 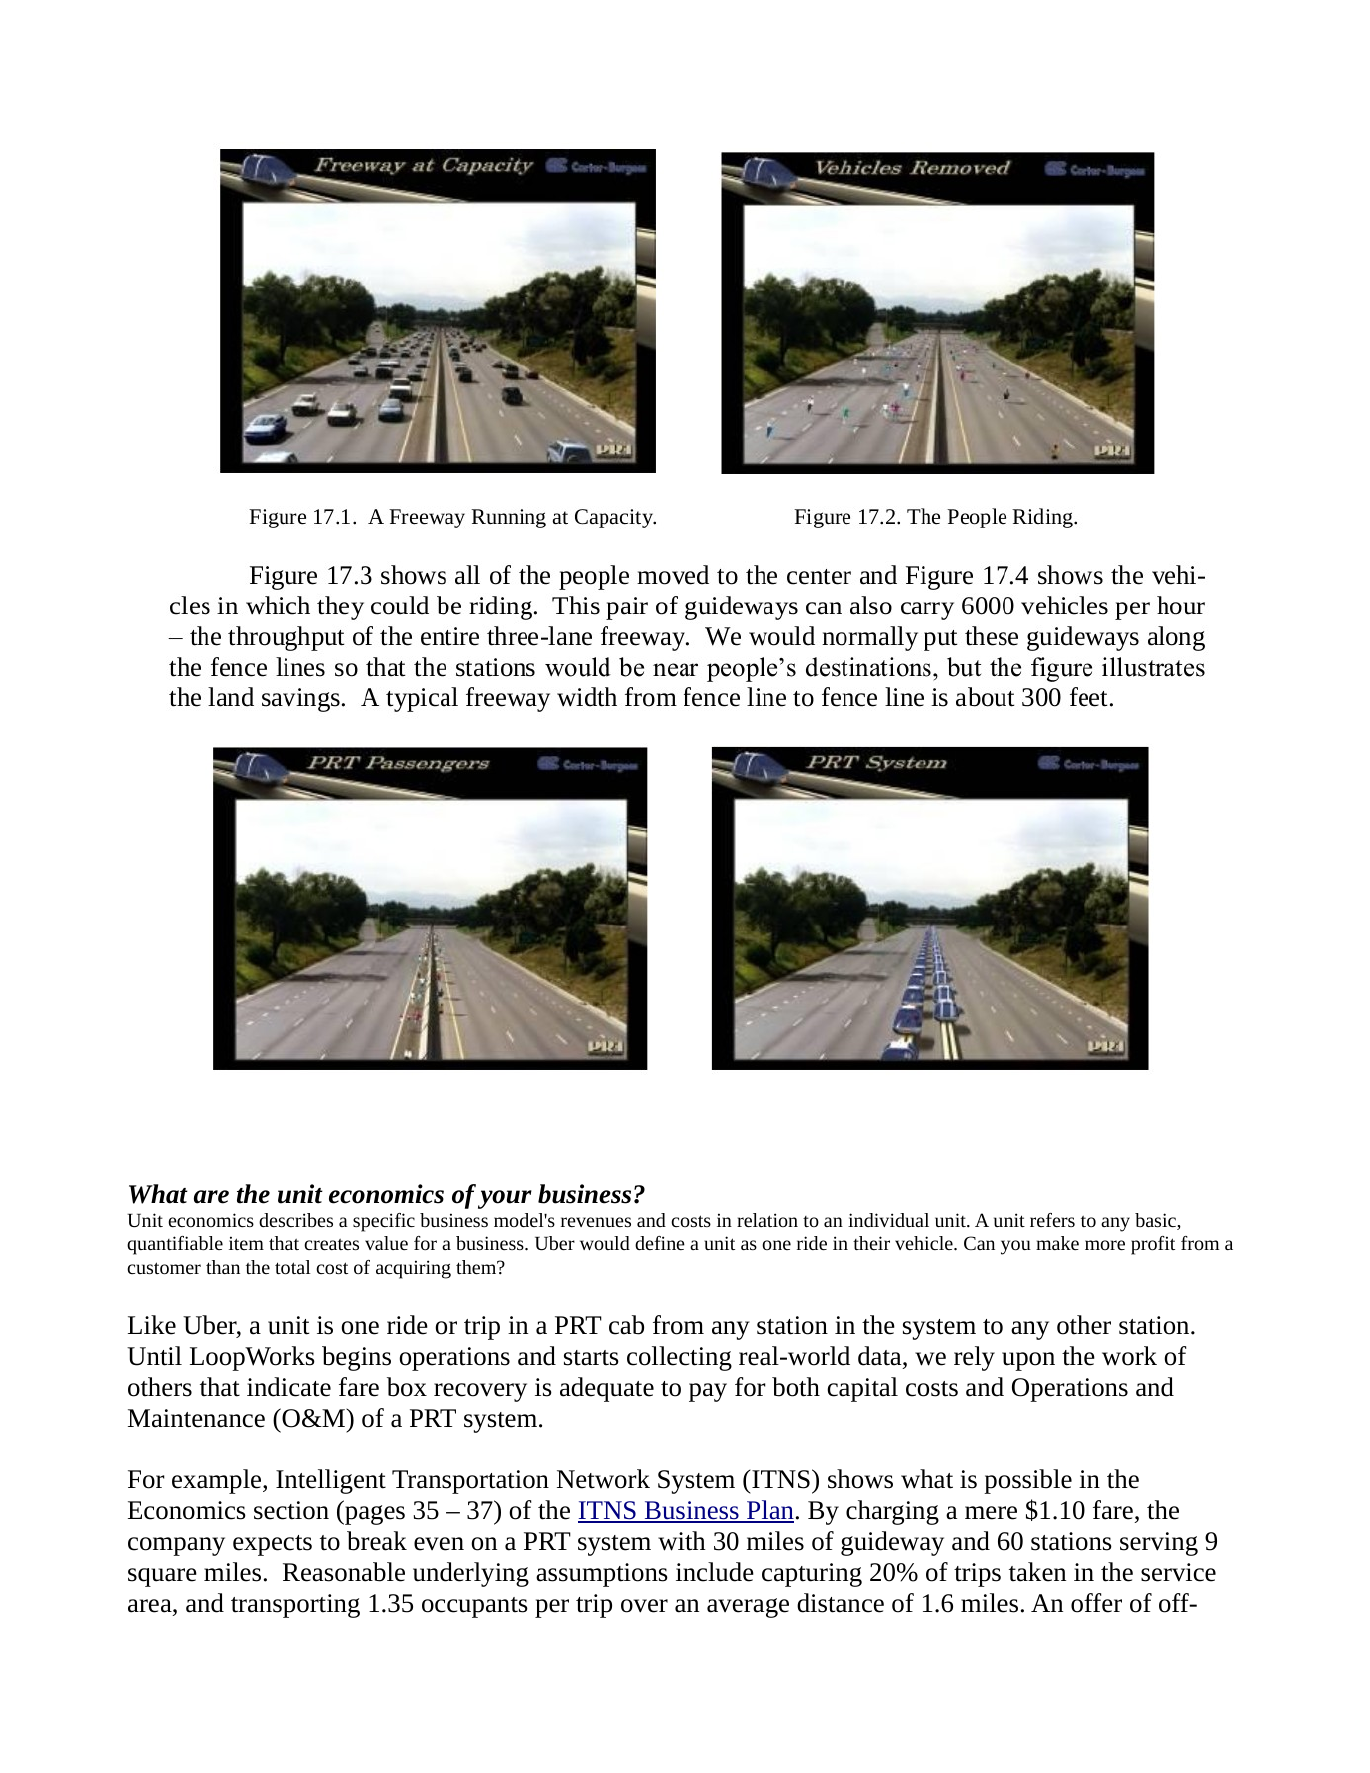 I want to click on Plan, so click(x=769, y=1511).
